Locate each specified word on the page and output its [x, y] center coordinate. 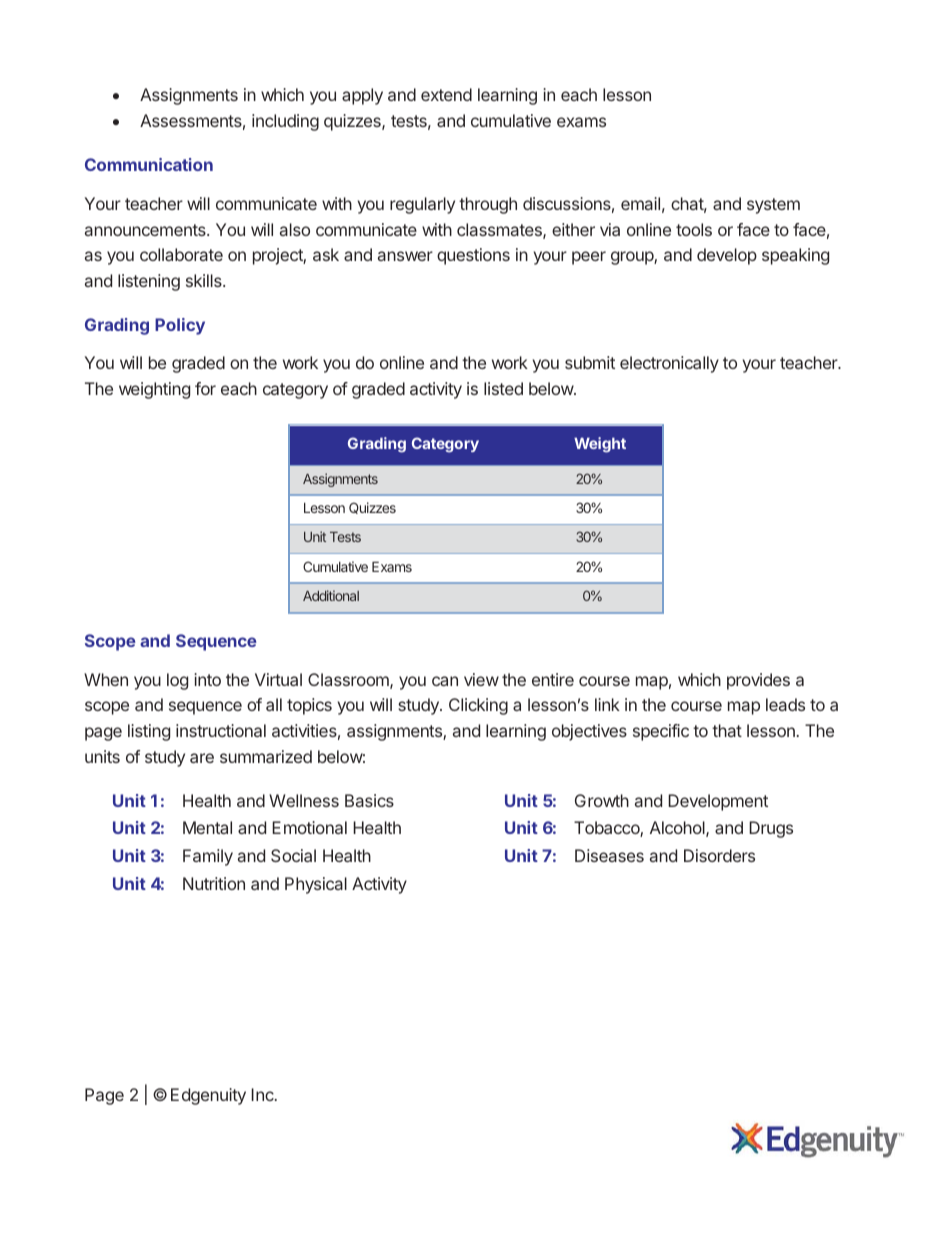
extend [446, 94]
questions [473, 256]
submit [590, 362]
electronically [669, 364]
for [205, 388]
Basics [369, 800]
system [773, 206]
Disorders [719, 855]
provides [758, 681]
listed [503, 388]
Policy [180, 326]
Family [208, 857]
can [445, 681]
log [177, 681]
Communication [149, 164]
